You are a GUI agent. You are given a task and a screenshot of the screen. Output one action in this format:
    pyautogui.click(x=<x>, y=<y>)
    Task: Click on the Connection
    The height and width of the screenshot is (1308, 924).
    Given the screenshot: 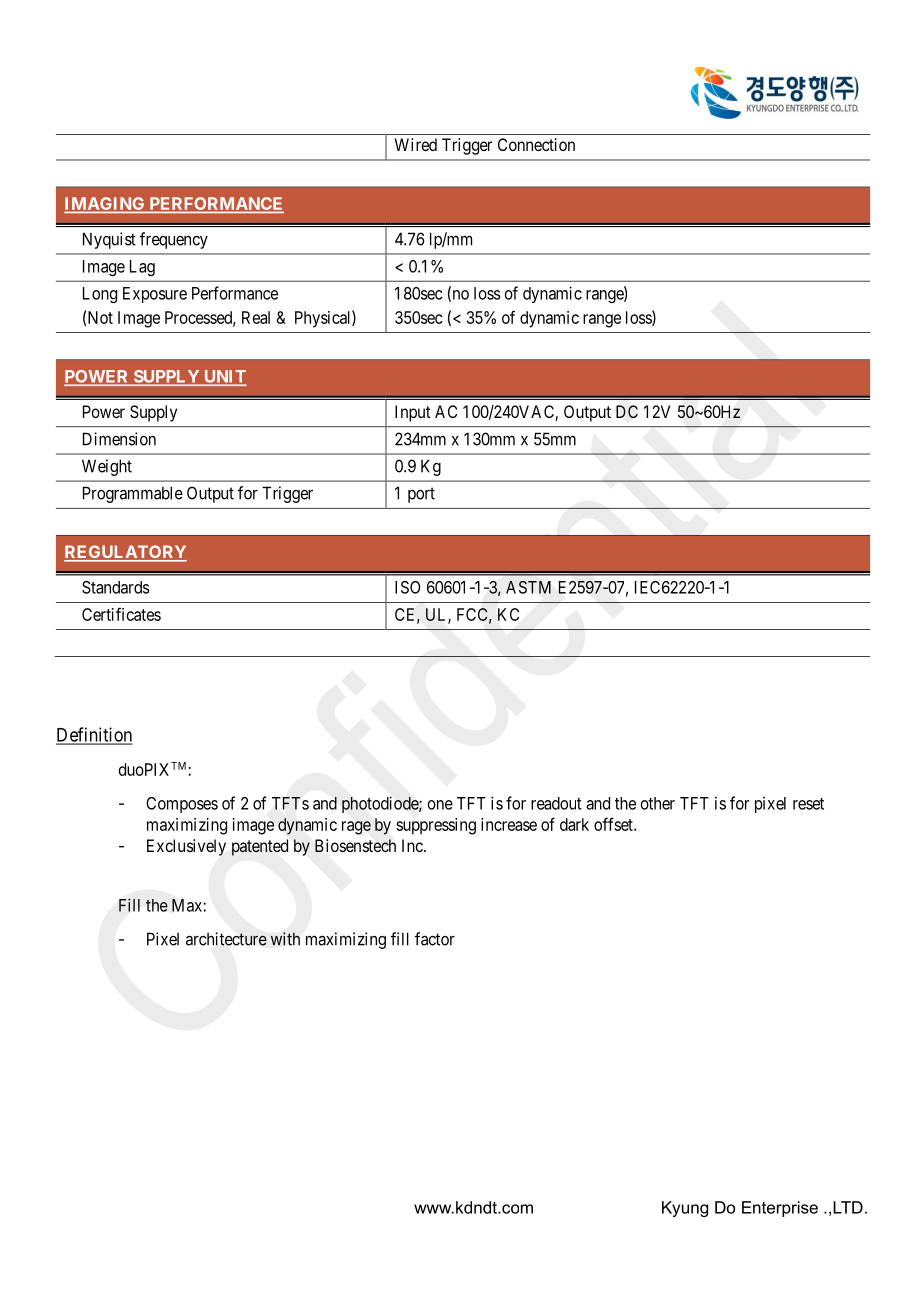 What is the action you would take?
    pyautogui.click(x=536, y=144)
